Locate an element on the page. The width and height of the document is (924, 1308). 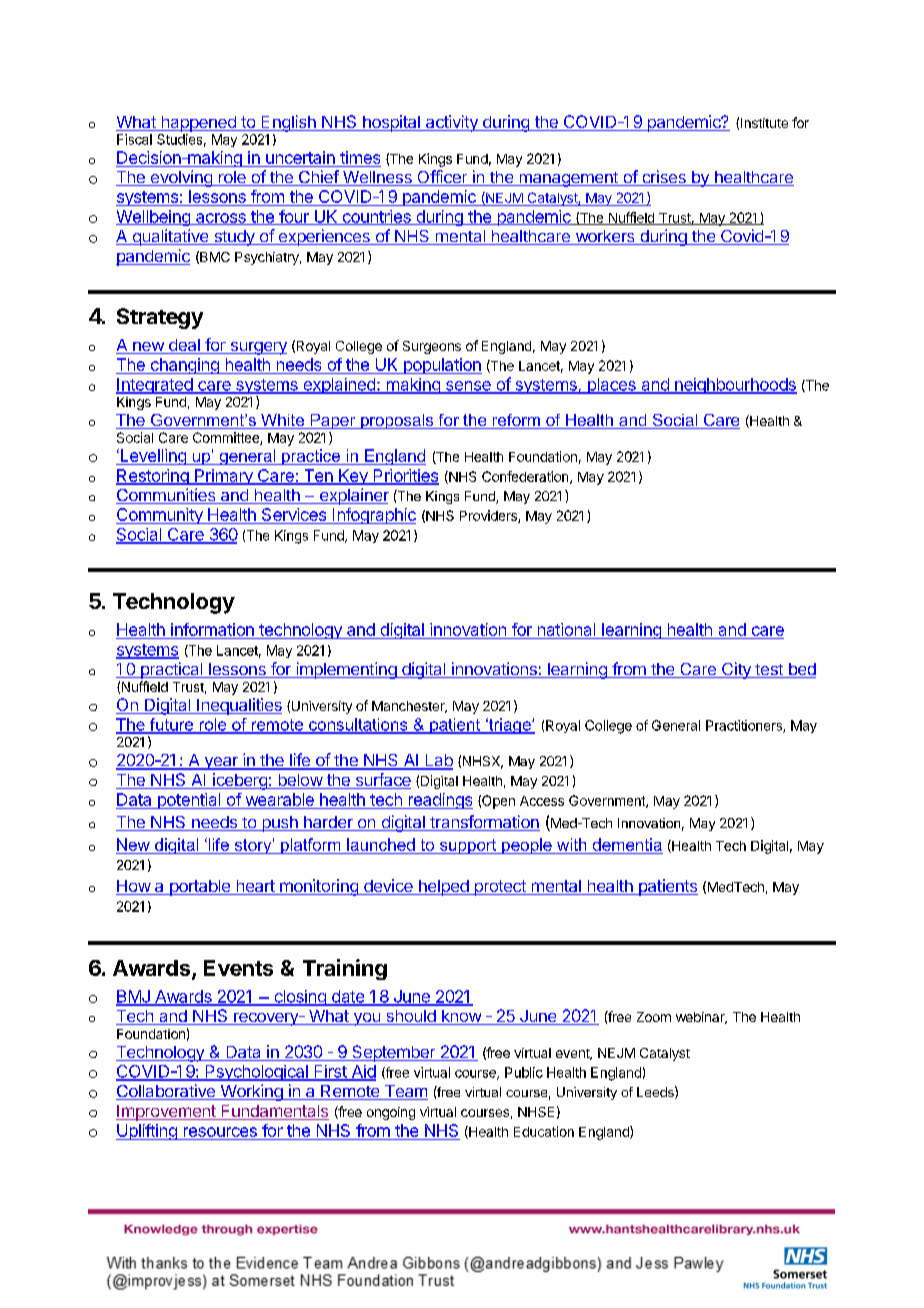
happened is located at coordinates (198, 124).
